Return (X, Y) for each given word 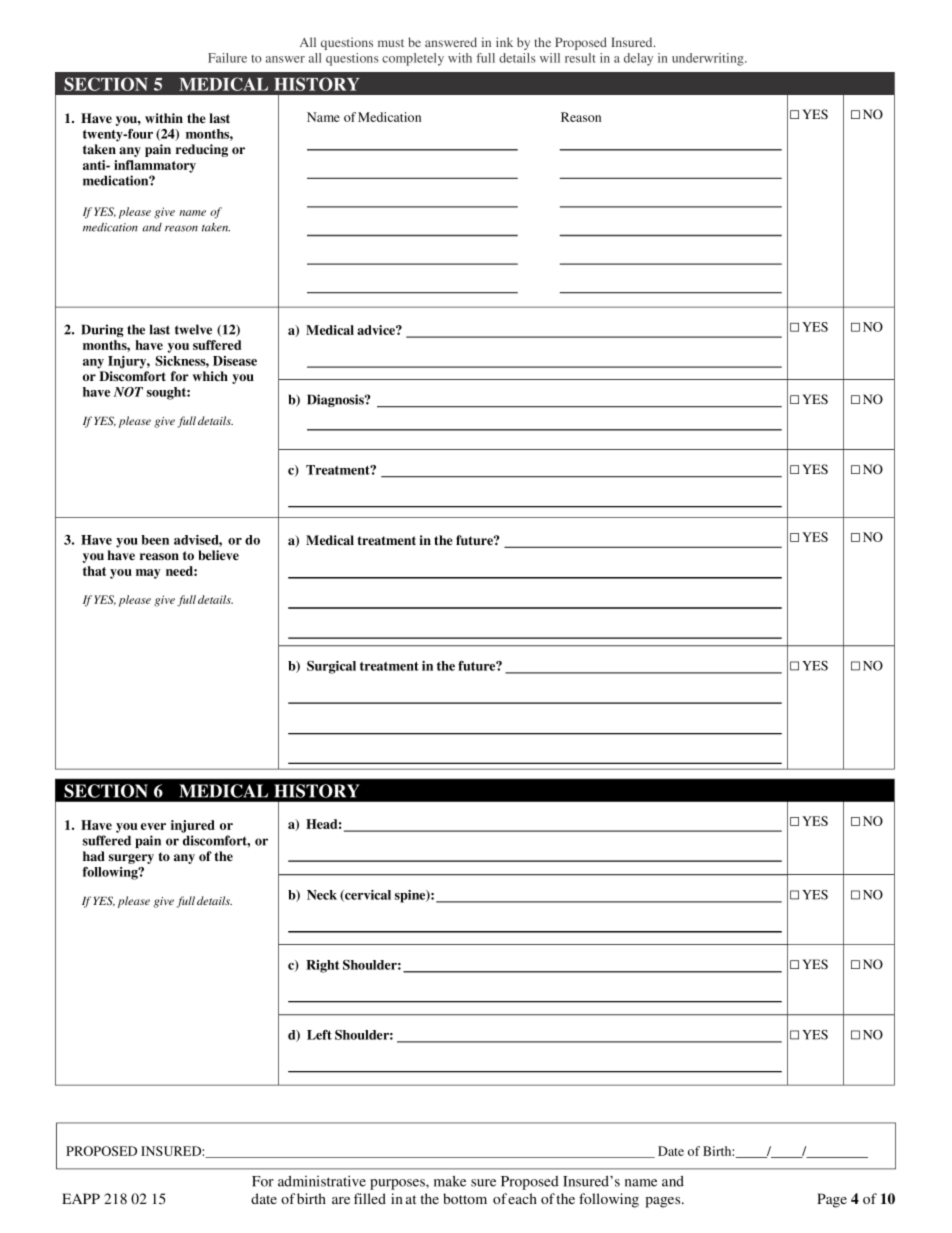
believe (218, 555)
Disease (235, 361)
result (580, 58)
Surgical (331, 667)
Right (322, 966)
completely (413, 59)
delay (638, 59)
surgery (131, 859)
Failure (227, 58)
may (148, 574)
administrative (322, 1181)
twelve (193, 329)
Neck (322, 895)
